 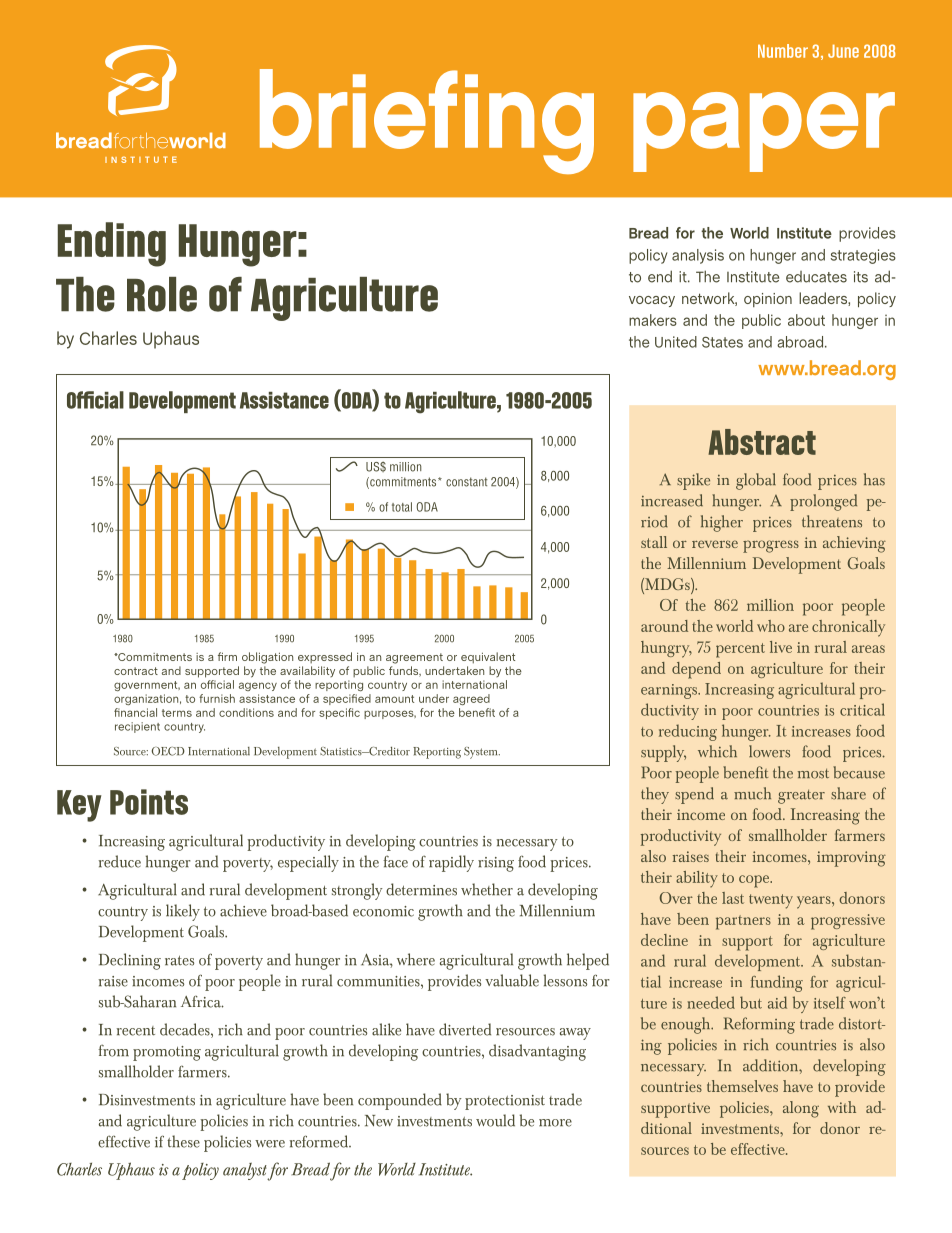 I want to click on greater, so click(x=801, y=797).
